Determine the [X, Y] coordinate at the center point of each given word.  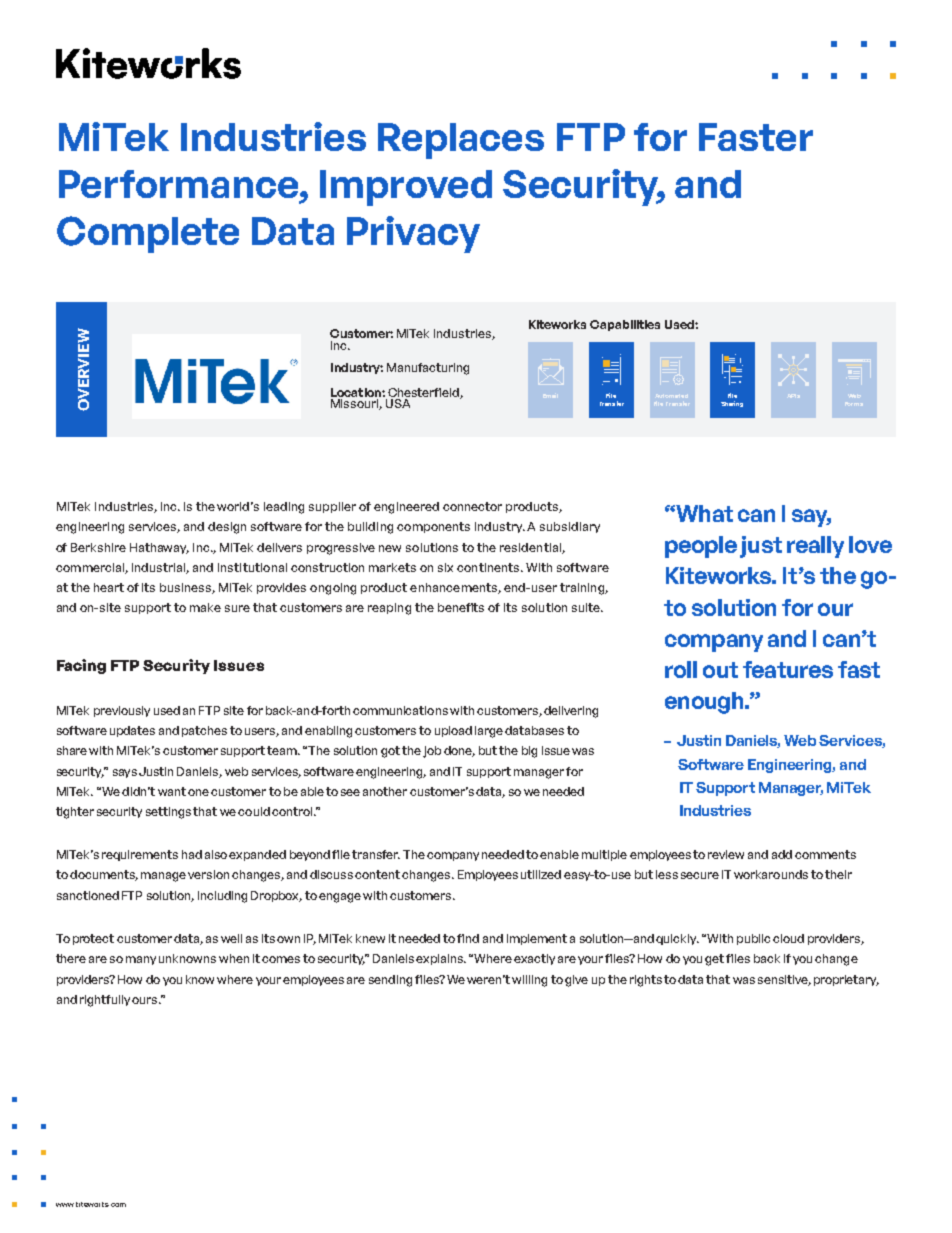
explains [441, 959]
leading [284, 508]
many [141, 960]
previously [122, 711]
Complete [148, 234]
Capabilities [625, 325]
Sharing [732, 404]
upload [453, 731]
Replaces [461, 141]
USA [398, 402]
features [788, 669]
